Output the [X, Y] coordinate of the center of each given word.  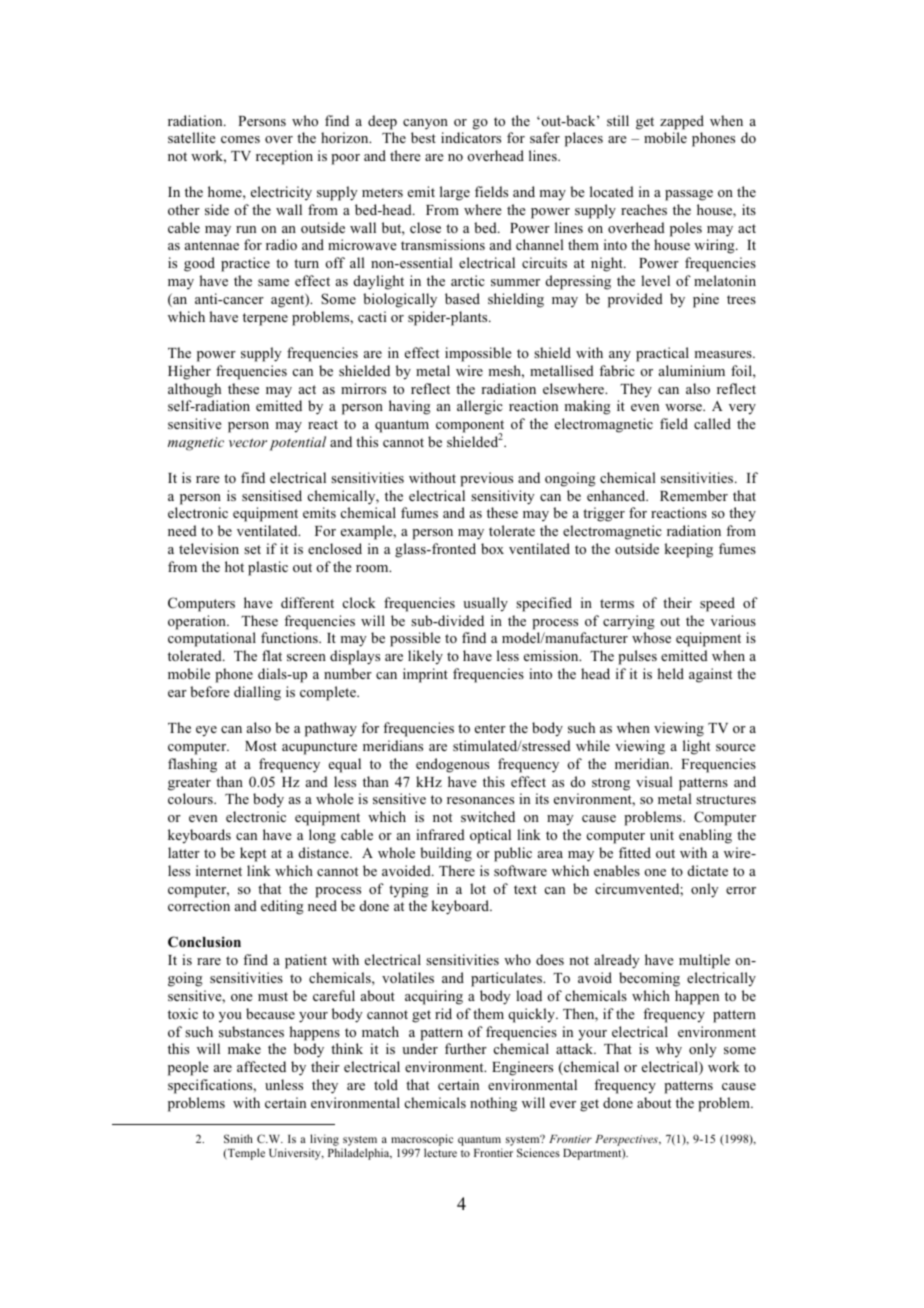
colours [191, 798]
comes [240, 139]
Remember [694, 495]
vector [248, 442]
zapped [682, 122]
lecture [440, 1152]
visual [654, 781]
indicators [471, 137]
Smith [238, 1138]
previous [486, 479]
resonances [480, 800]
